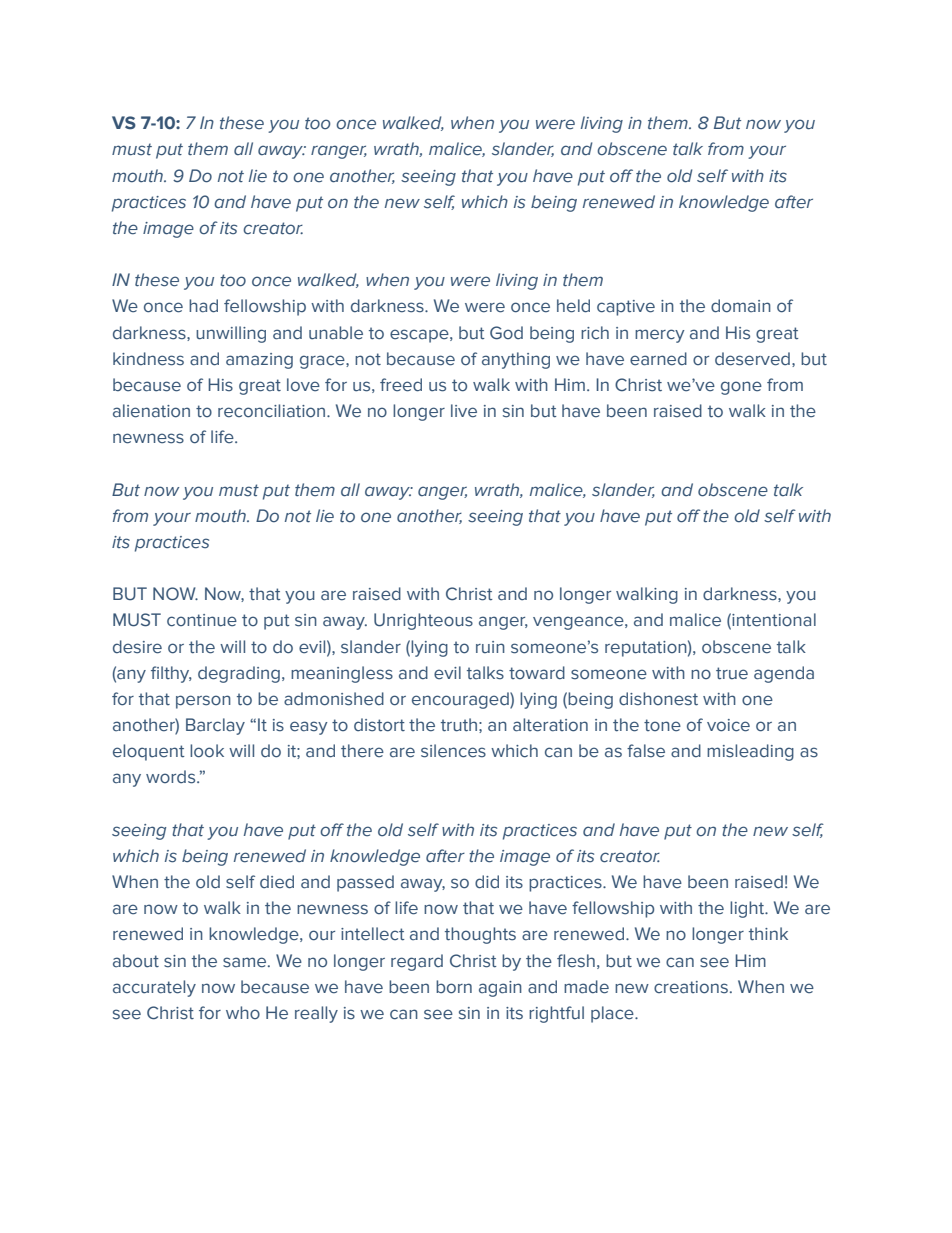  What do you see at coordinates (207, 751) in the screenshot?
I see `look` at bounding box center [207, 751].
